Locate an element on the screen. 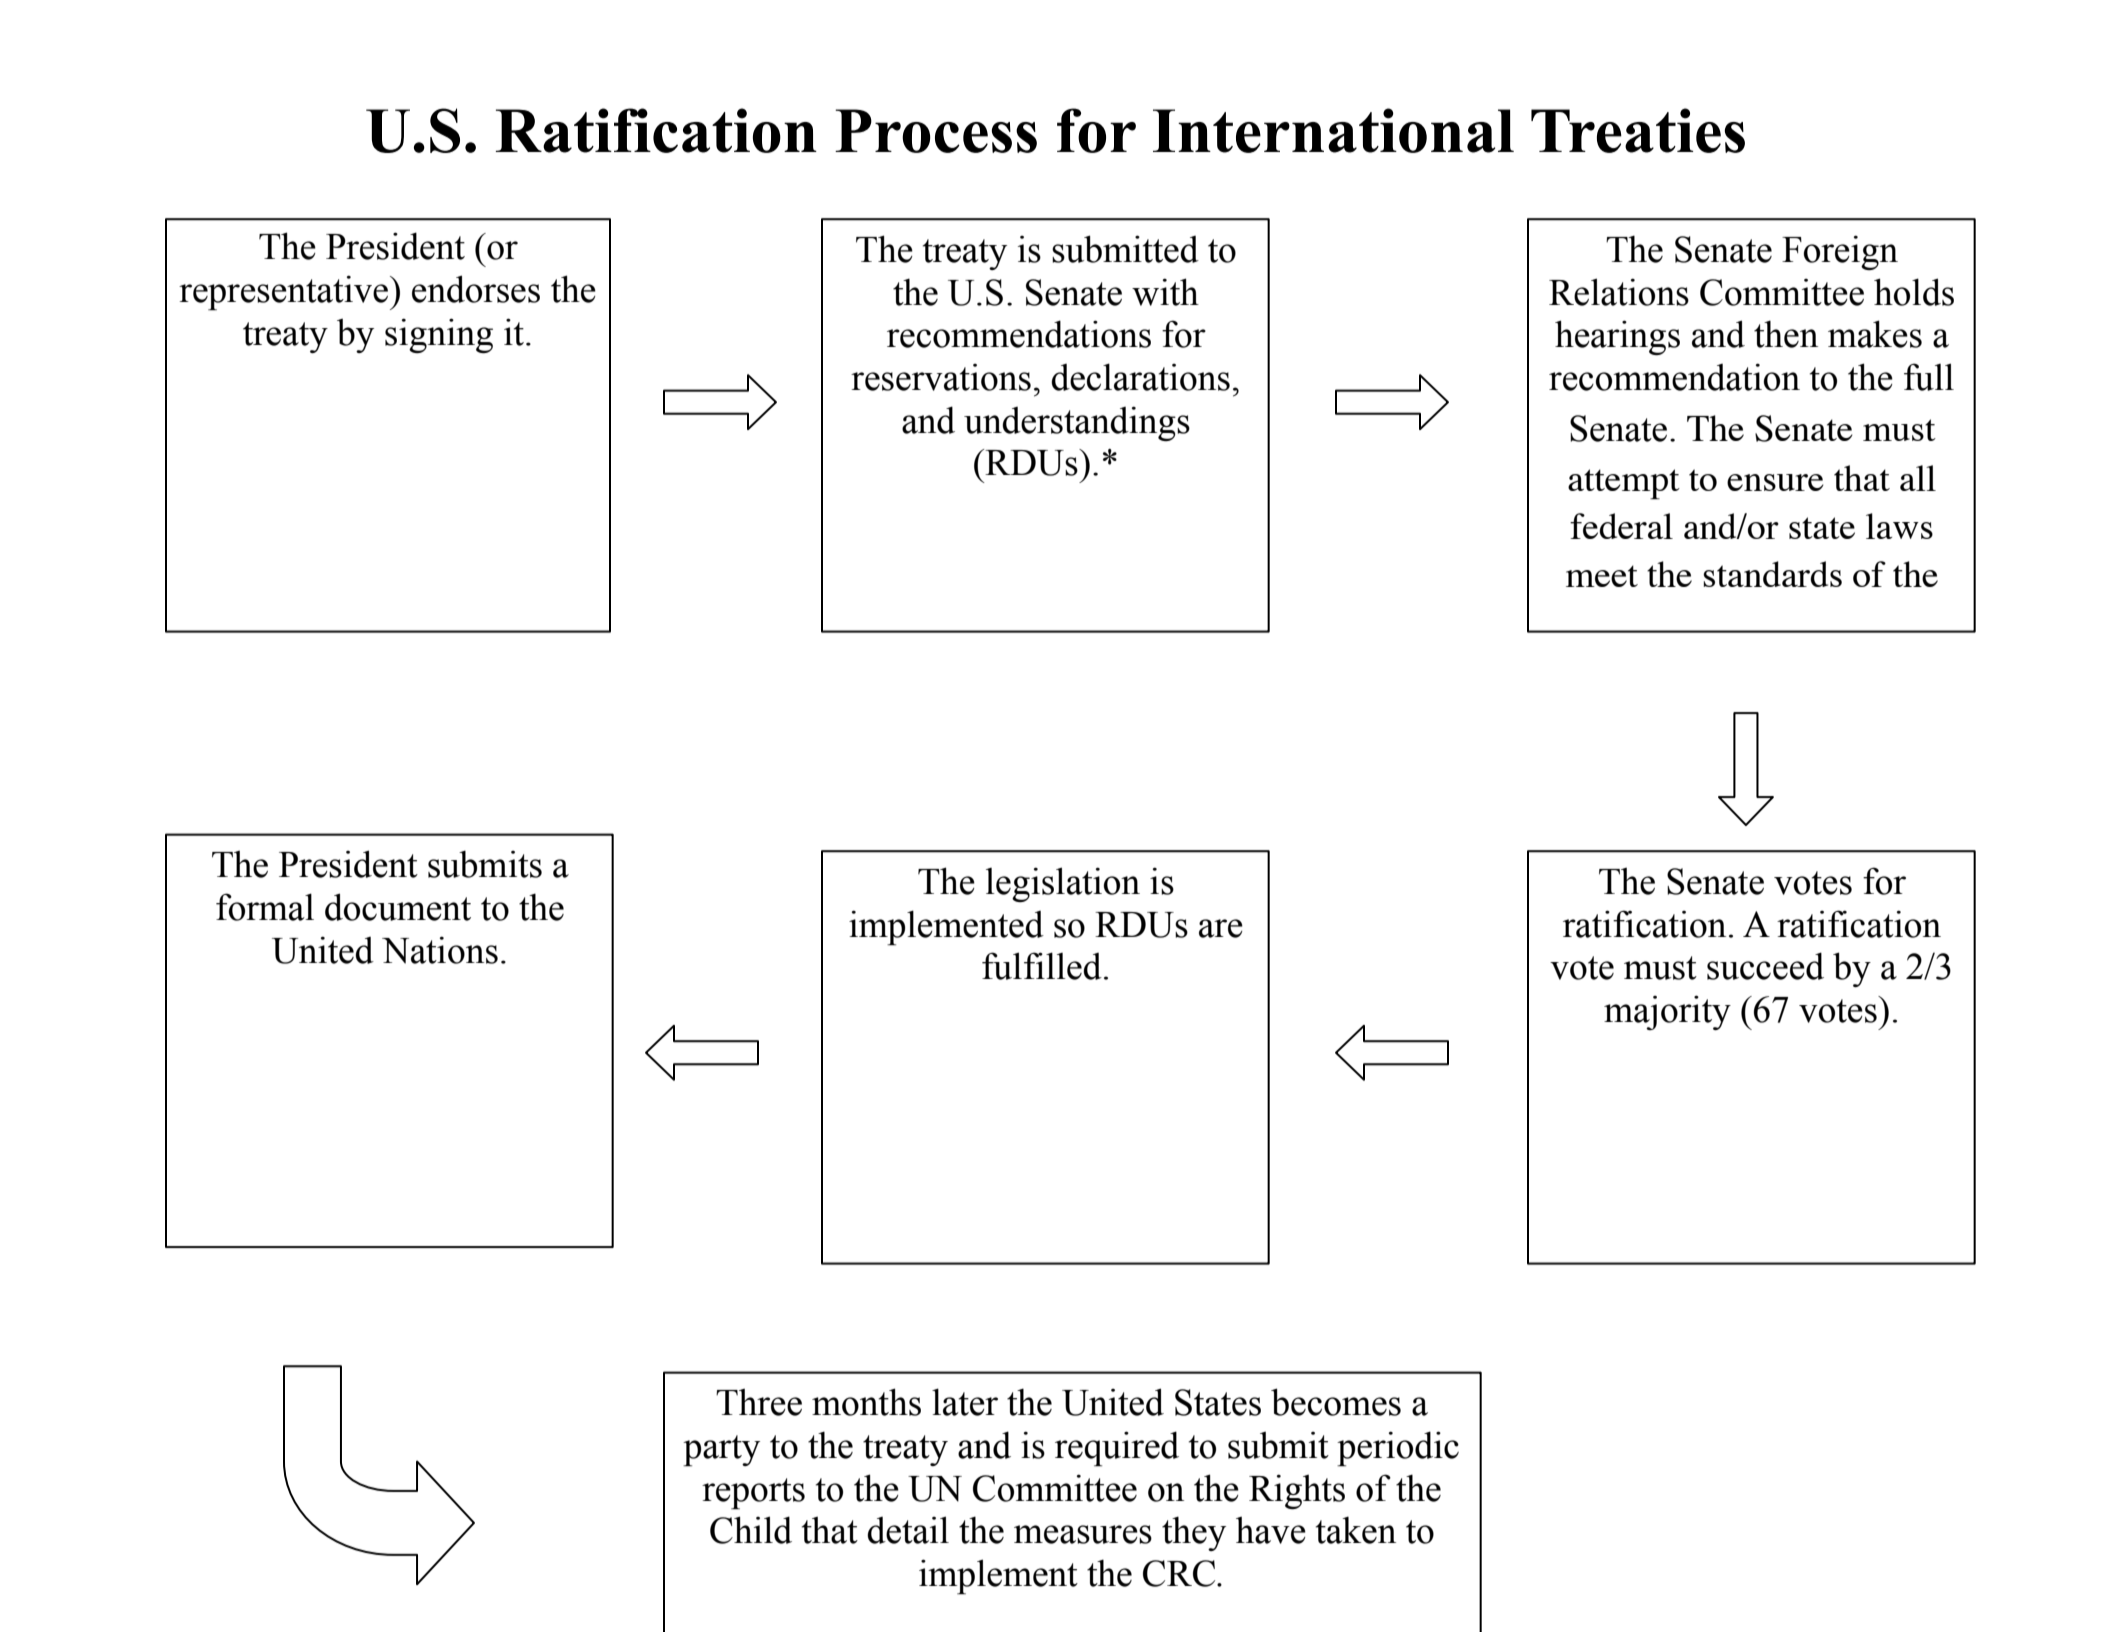  Treaties is located at coordinates (1638, 130).
